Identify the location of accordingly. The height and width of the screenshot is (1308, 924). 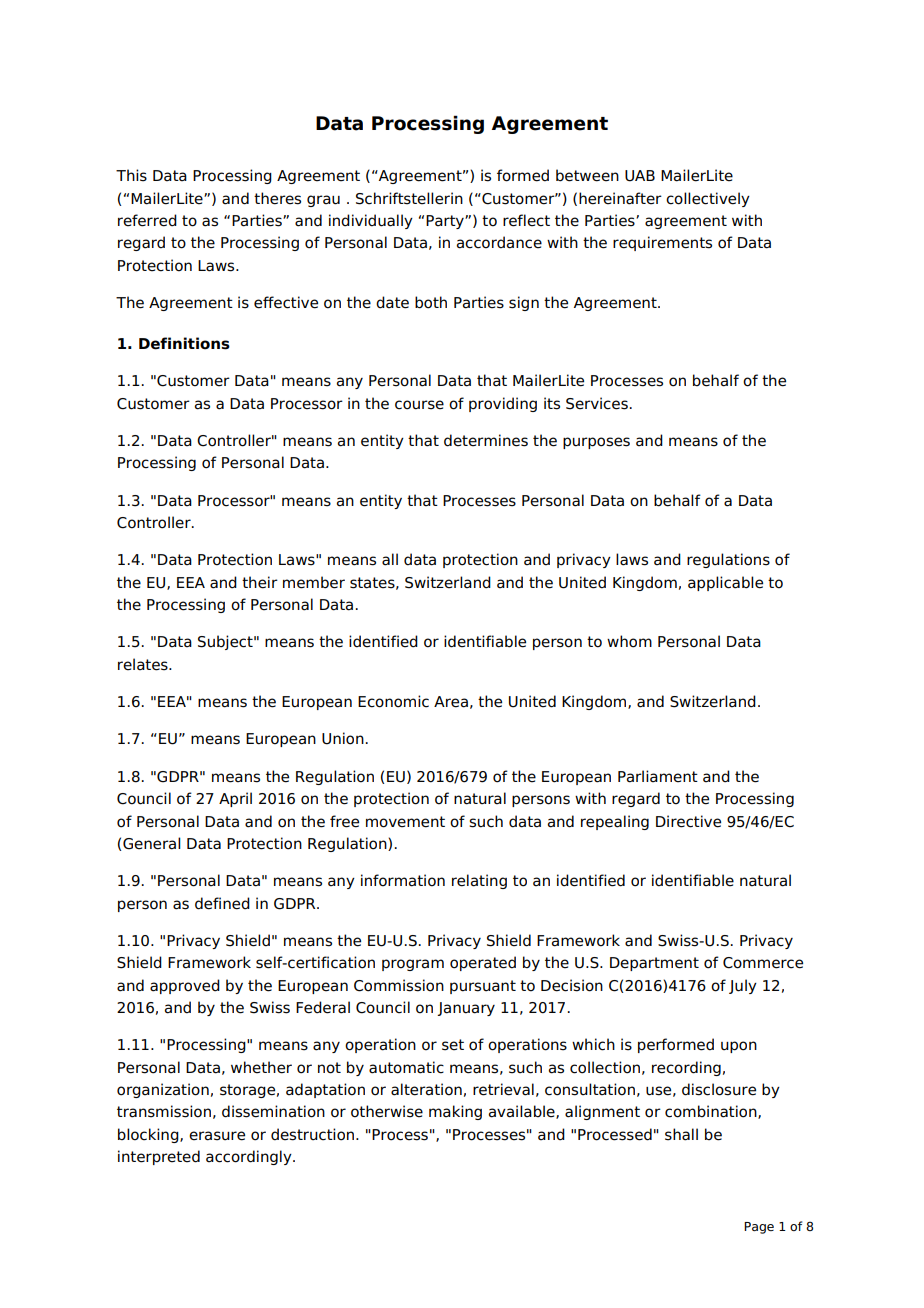
(250, 1157).
